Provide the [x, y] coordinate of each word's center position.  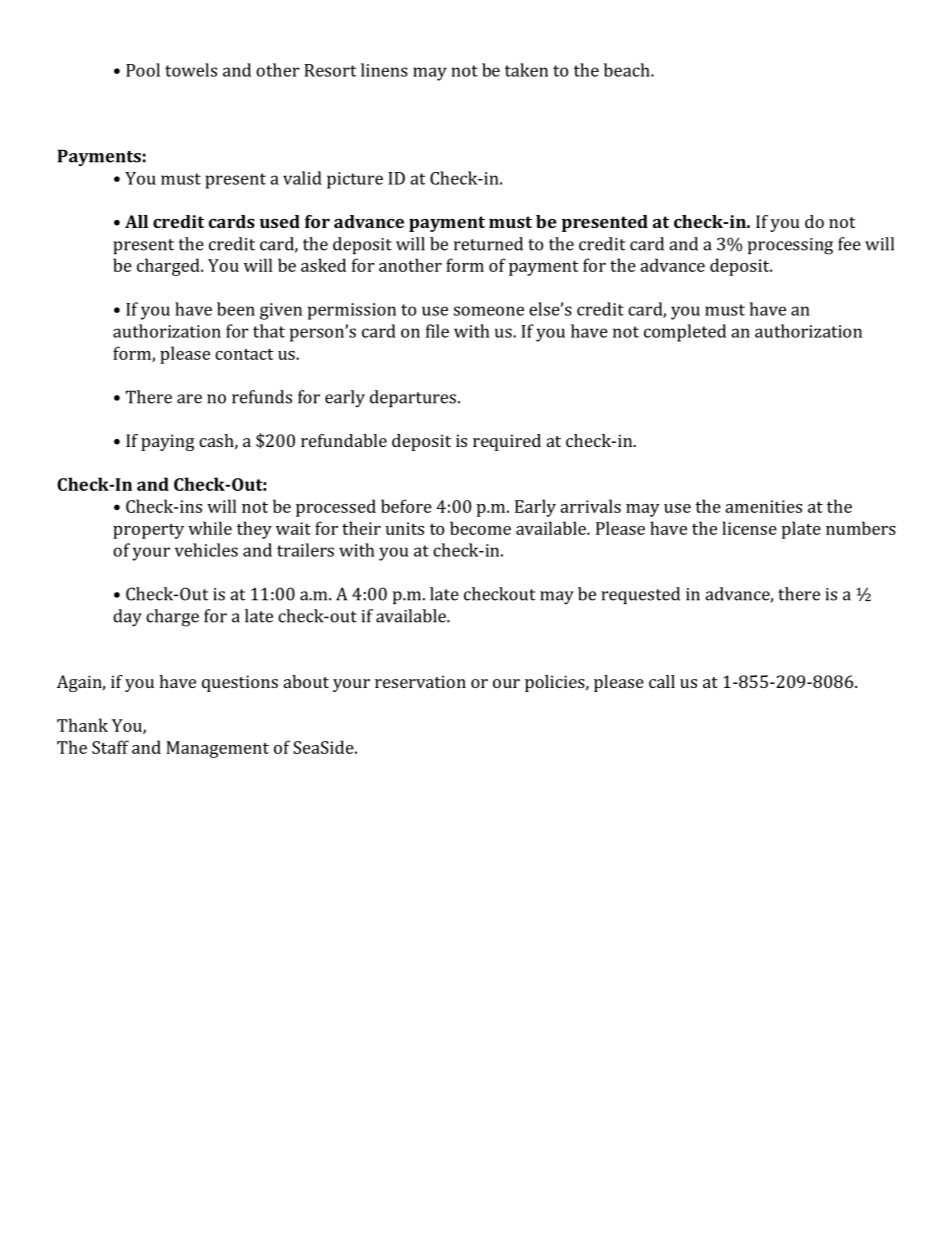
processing [790, 246]
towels [191, 70]
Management [217, 749]
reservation [420, 681]
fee [849, 244]
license [749, 528]
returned [488, 244]
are [189, 399]
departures [413, 398]
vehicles [206, 550]
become [480, 528]
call [662, 681]
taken [526, 70]
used [280, 221]
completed [685, 333]
